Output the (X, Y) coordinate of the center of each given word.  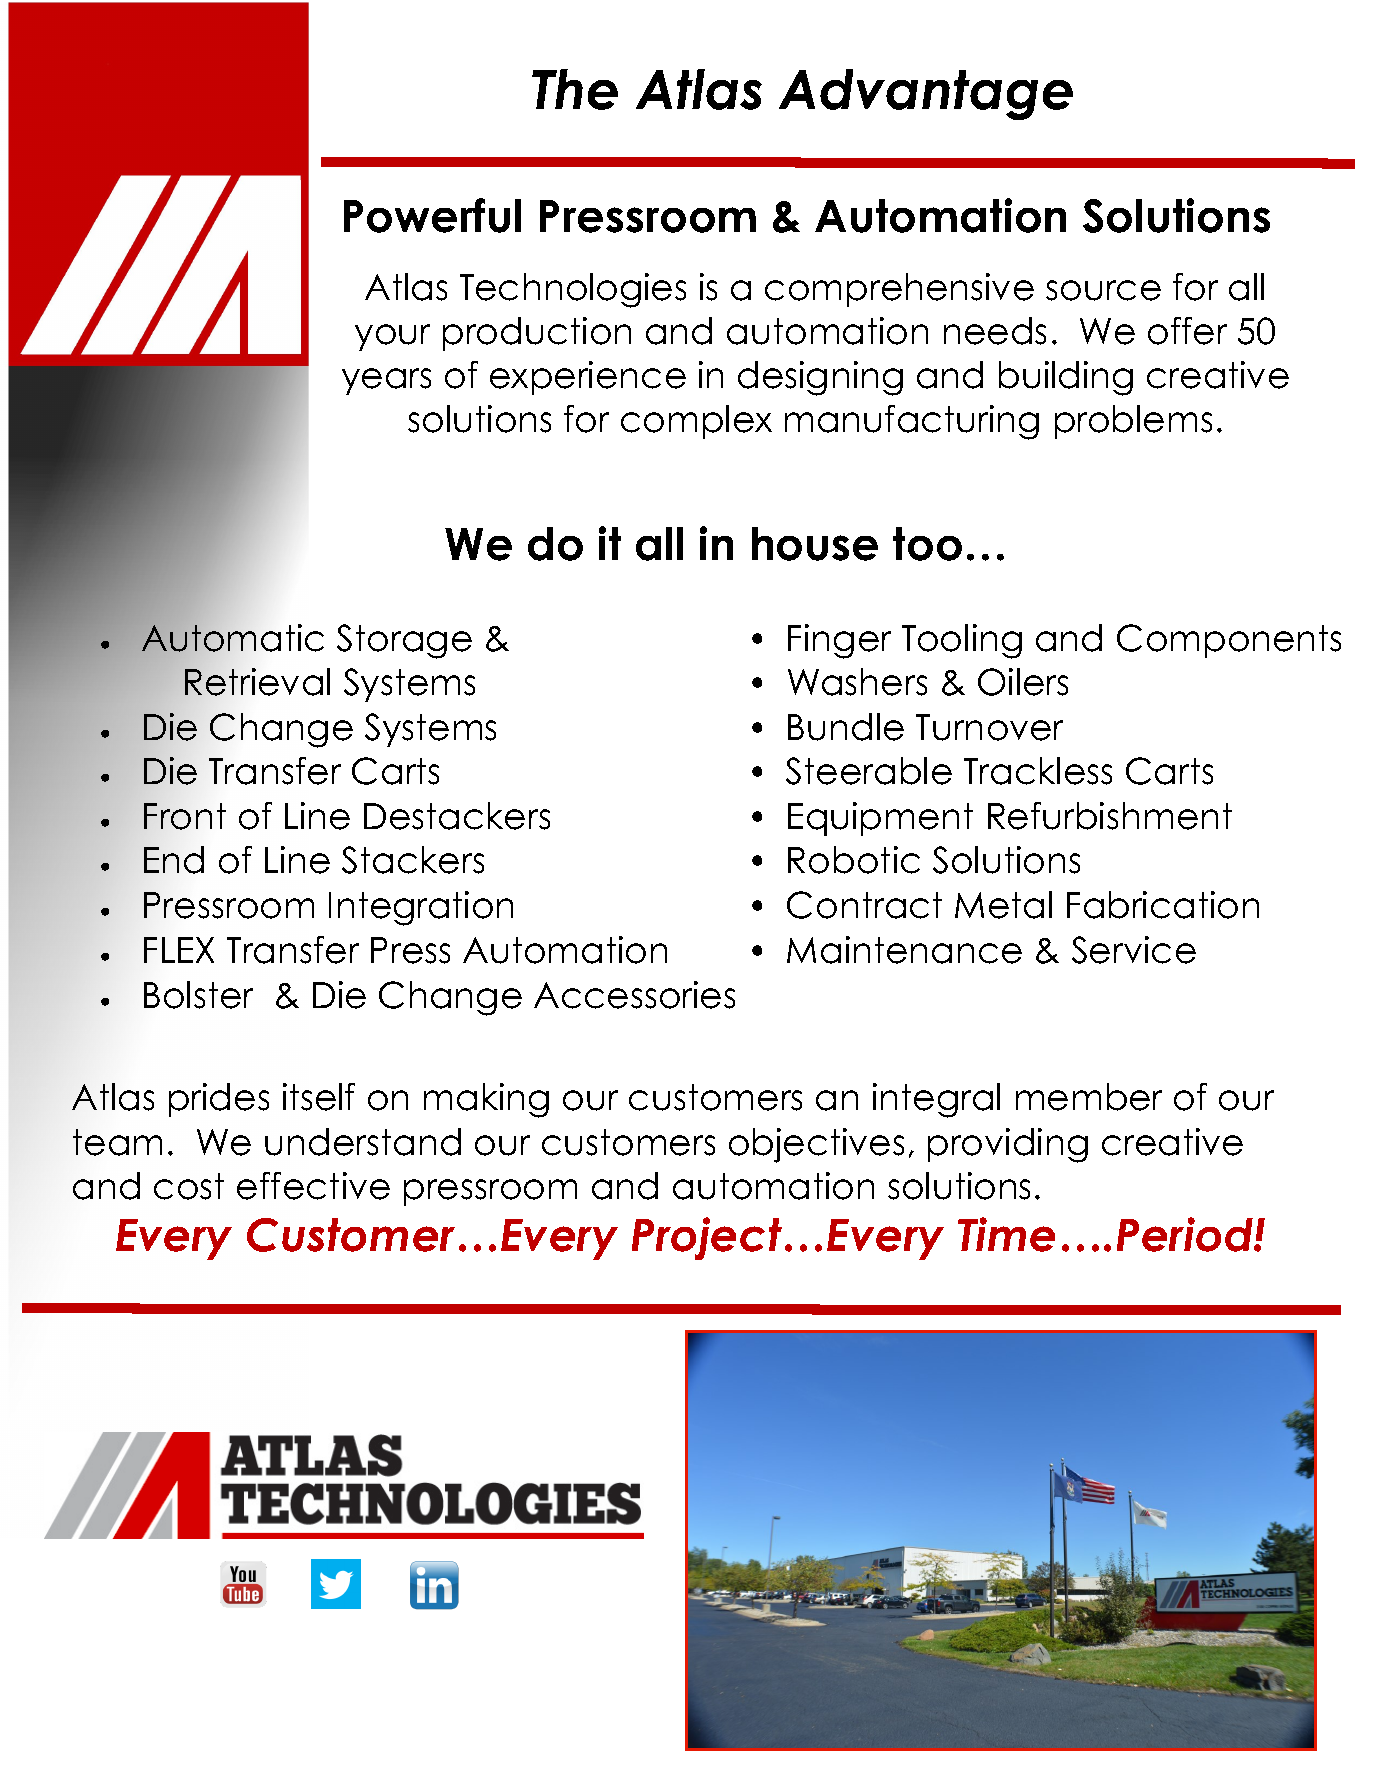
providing (1008, 1145)
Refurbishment (1110, 816)
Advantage (926, 94)
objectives (816, 1145)
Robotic (854, 860)
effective (313, 1186)
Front (185, 816)
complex (696, 422)
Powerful (432, 215)
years (386, 381)
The (575, 89)
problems (1133, 422)
